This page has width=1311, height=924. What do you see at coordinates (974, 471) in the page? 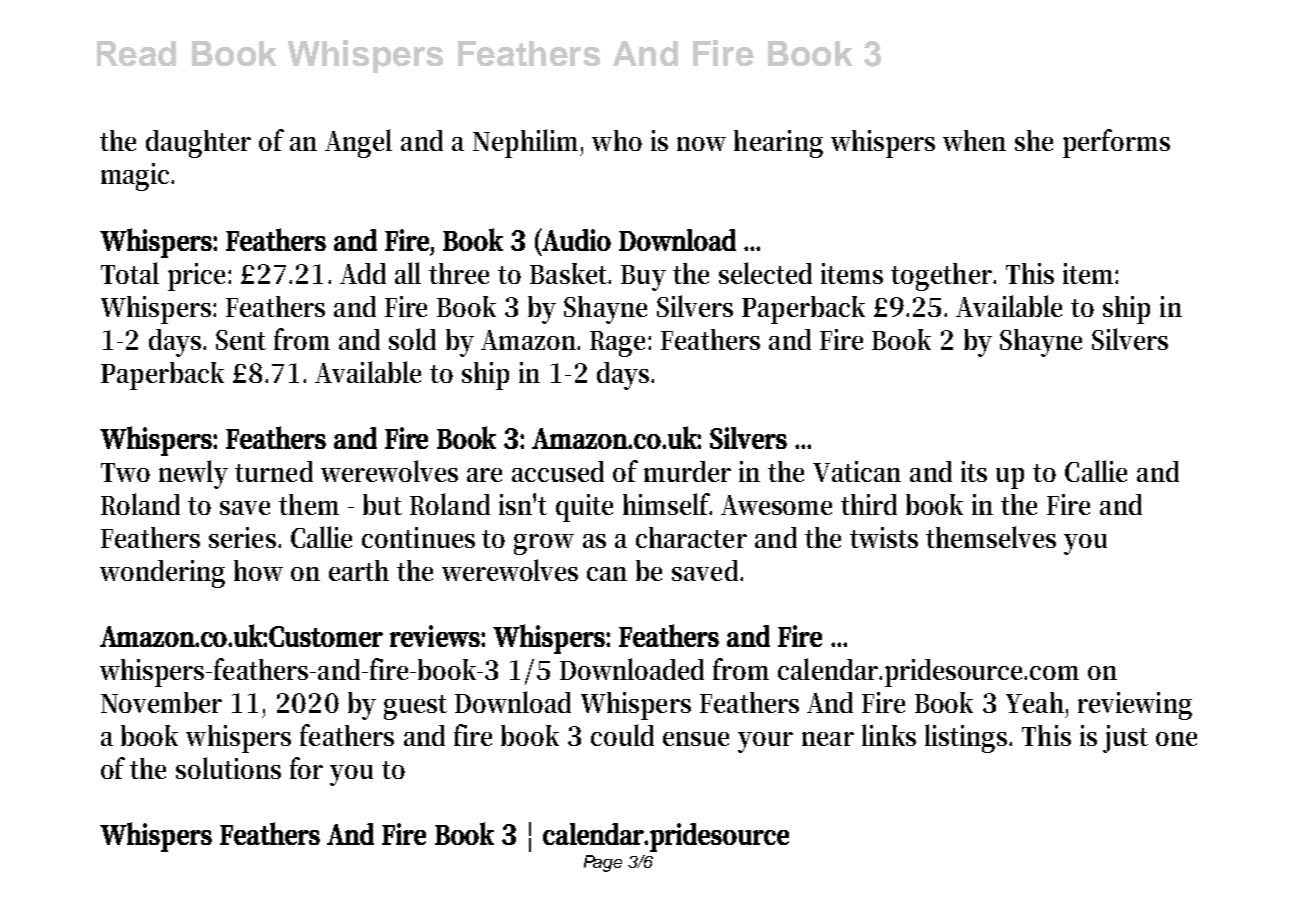
I see `its` at bounding box center [974, 471].
